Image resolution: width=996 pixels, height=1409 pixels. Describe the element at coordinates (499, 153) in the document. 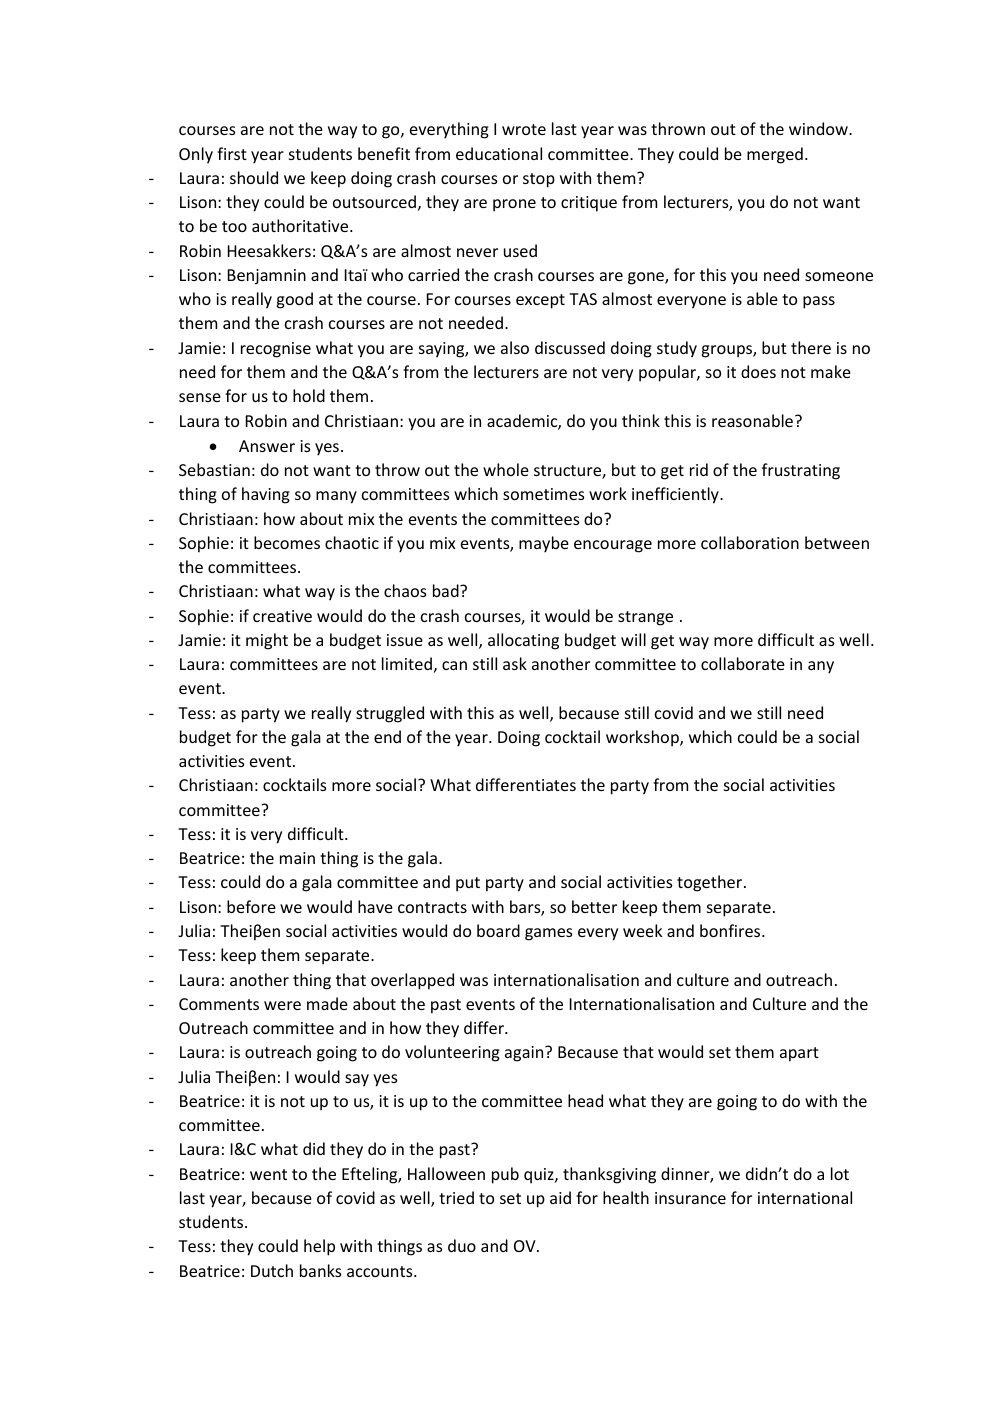

I see `educational` at that location.
